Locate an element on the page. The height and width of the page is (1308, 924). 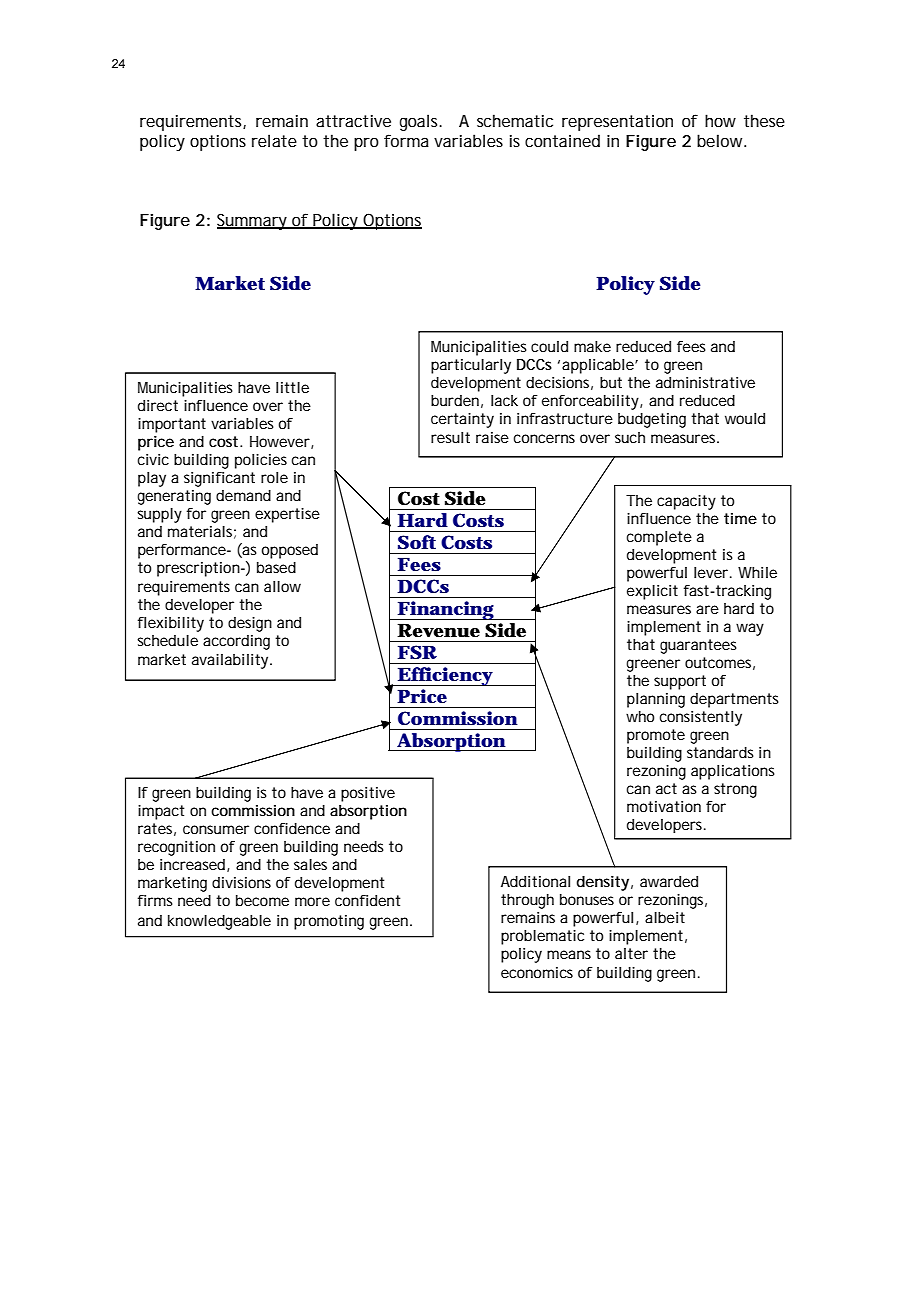
consumer is located at coordinates (216, 829).
